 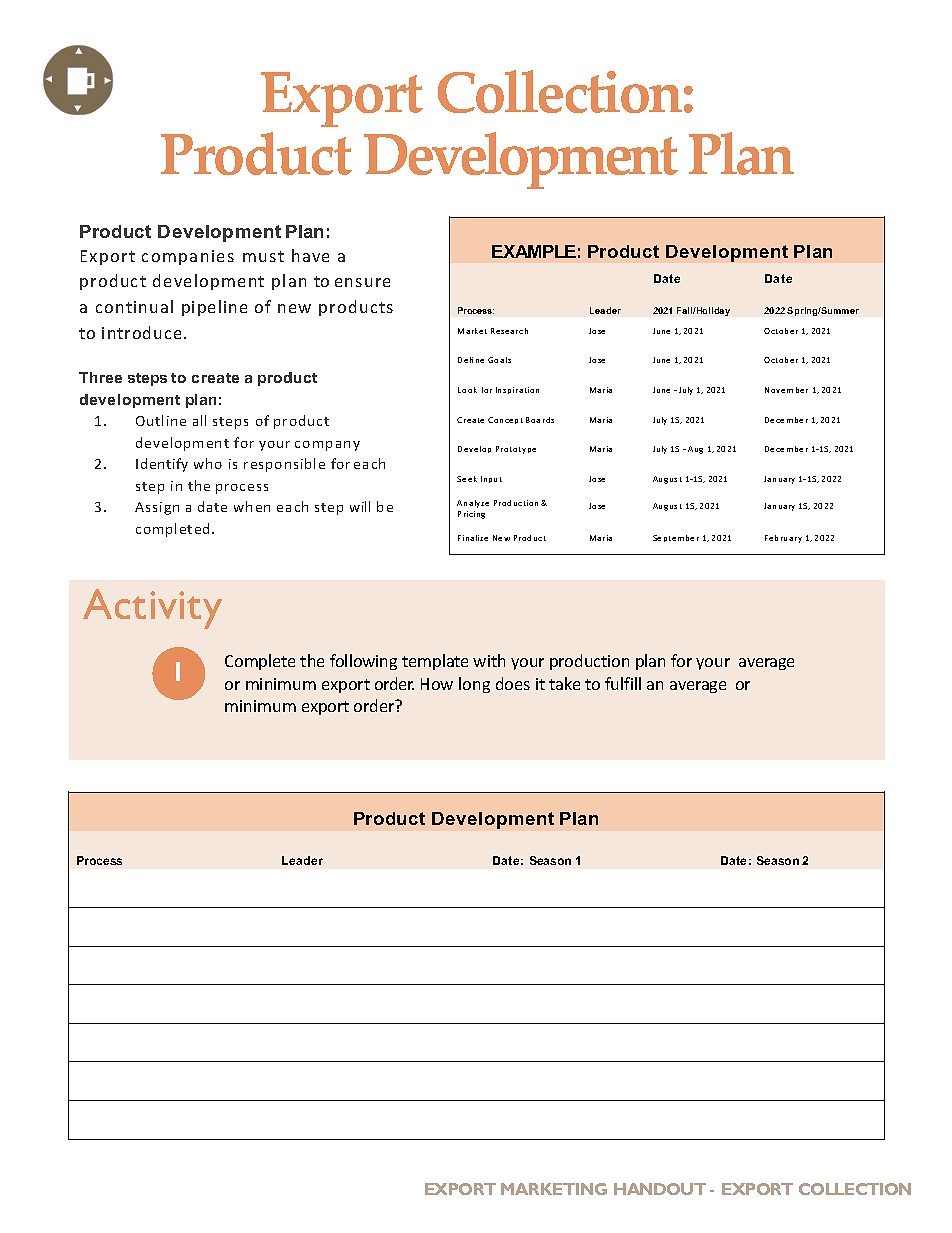 What do you see at coordinates (676, 538) in the screenshot?
I see `September` at bounding box center [676, 538].
